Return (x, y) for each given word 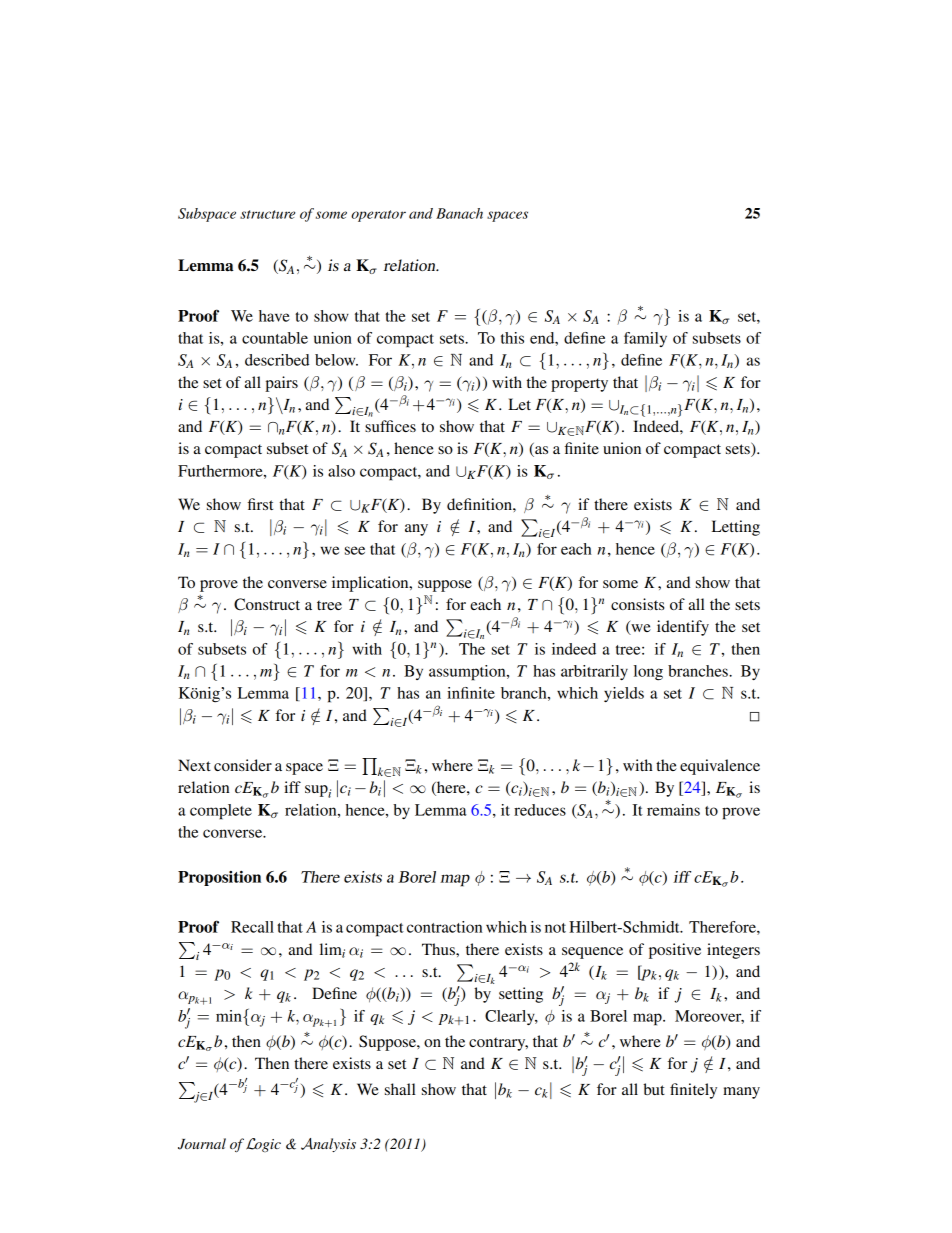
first (260, 504)
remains (673, 810)
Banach (459, 213)
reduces (540, 810)
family (645, 339)
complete (221, 812)
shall (400, 1089)
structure (267, 214)
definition (480, 504)
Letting (736, 528)
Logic (263, 1145)
